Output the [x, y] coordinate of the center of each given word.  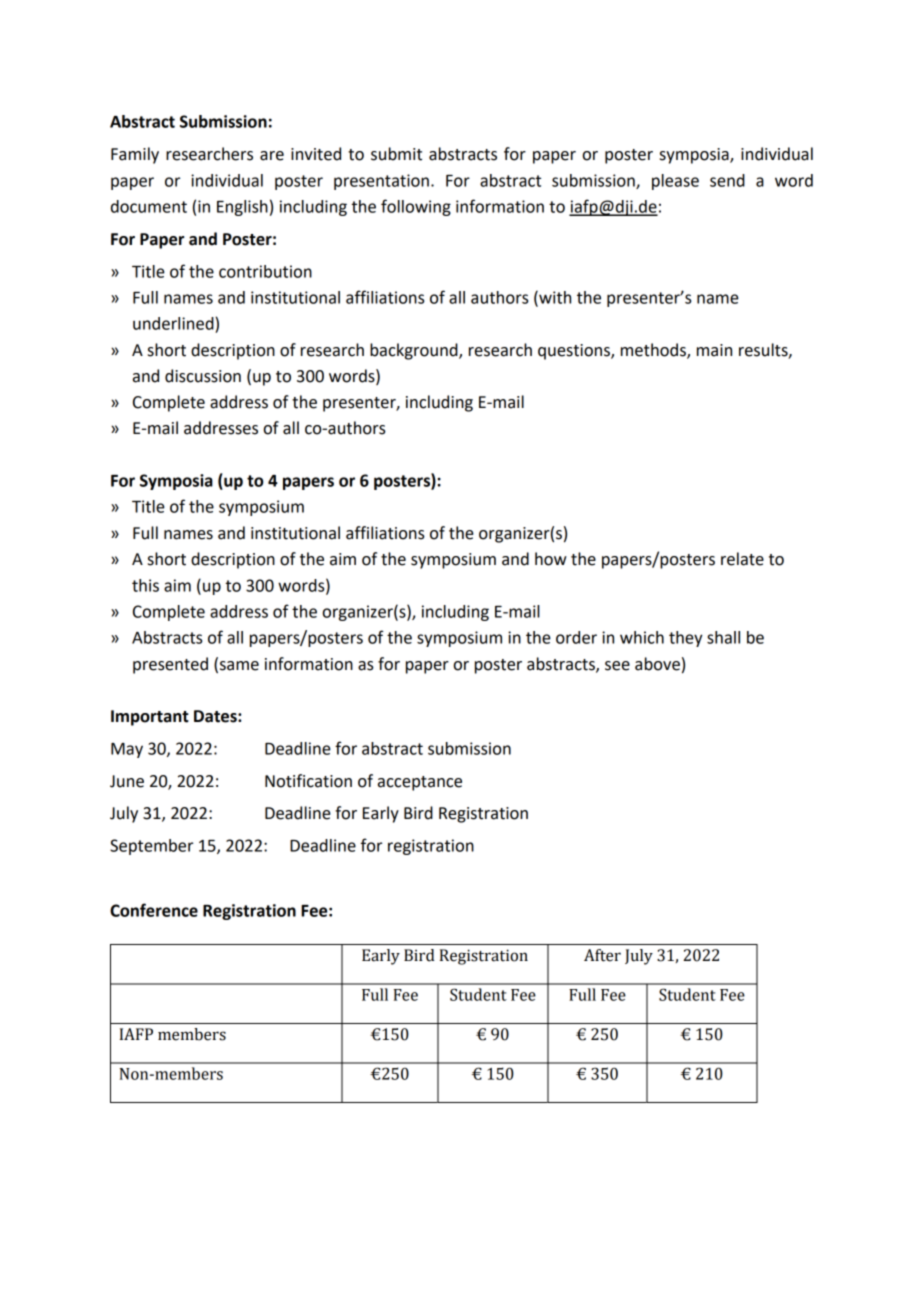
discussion [203, 376]
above [657, 664]
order [576, 637]
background [415, 351]
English [242, 208]
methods [654, 350]
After [602, 955]
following [416, 207]
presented [170, 665]
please [675, 182]
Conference [154, 910]
